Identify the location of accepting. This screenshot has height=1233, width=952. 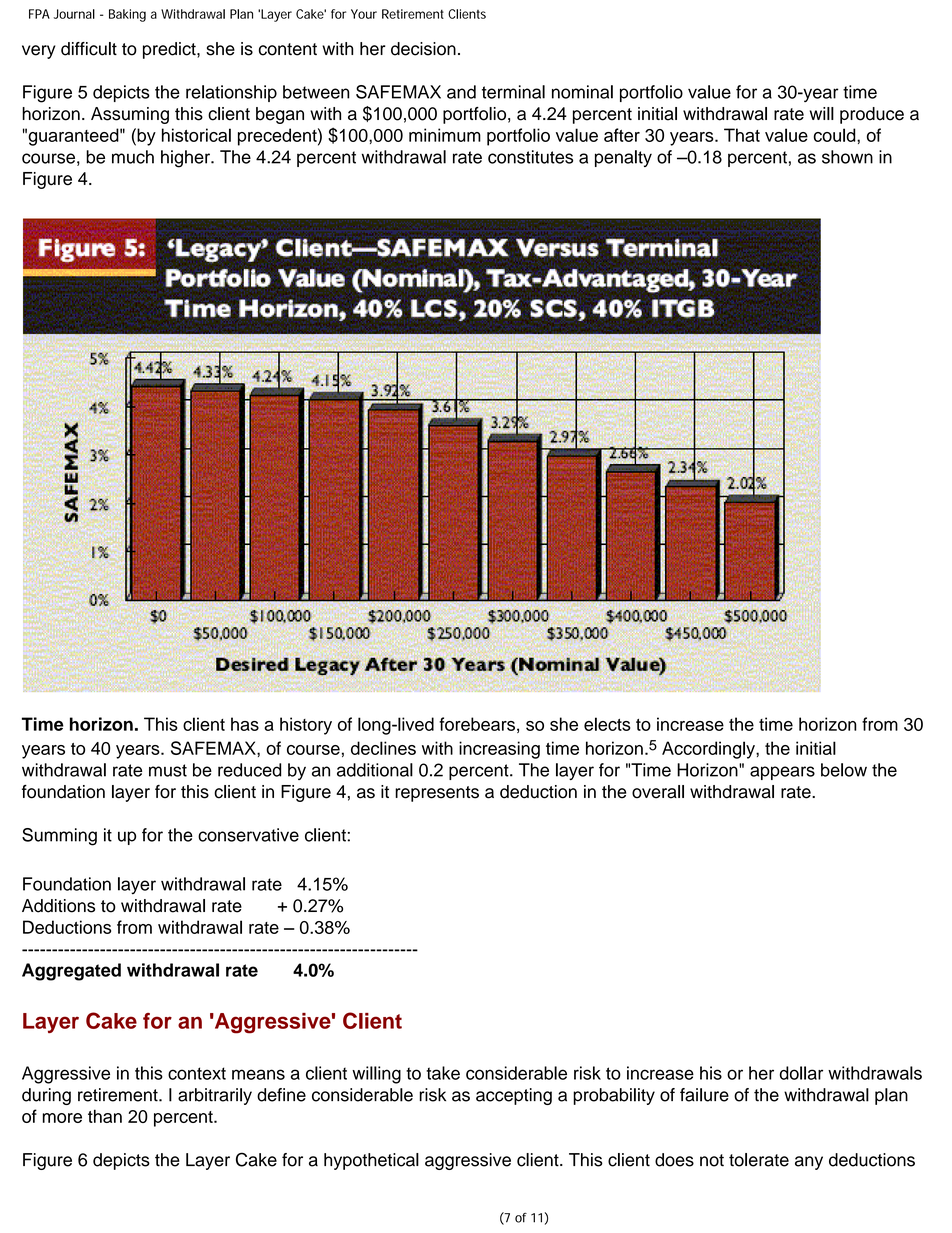
(514, 1096).
